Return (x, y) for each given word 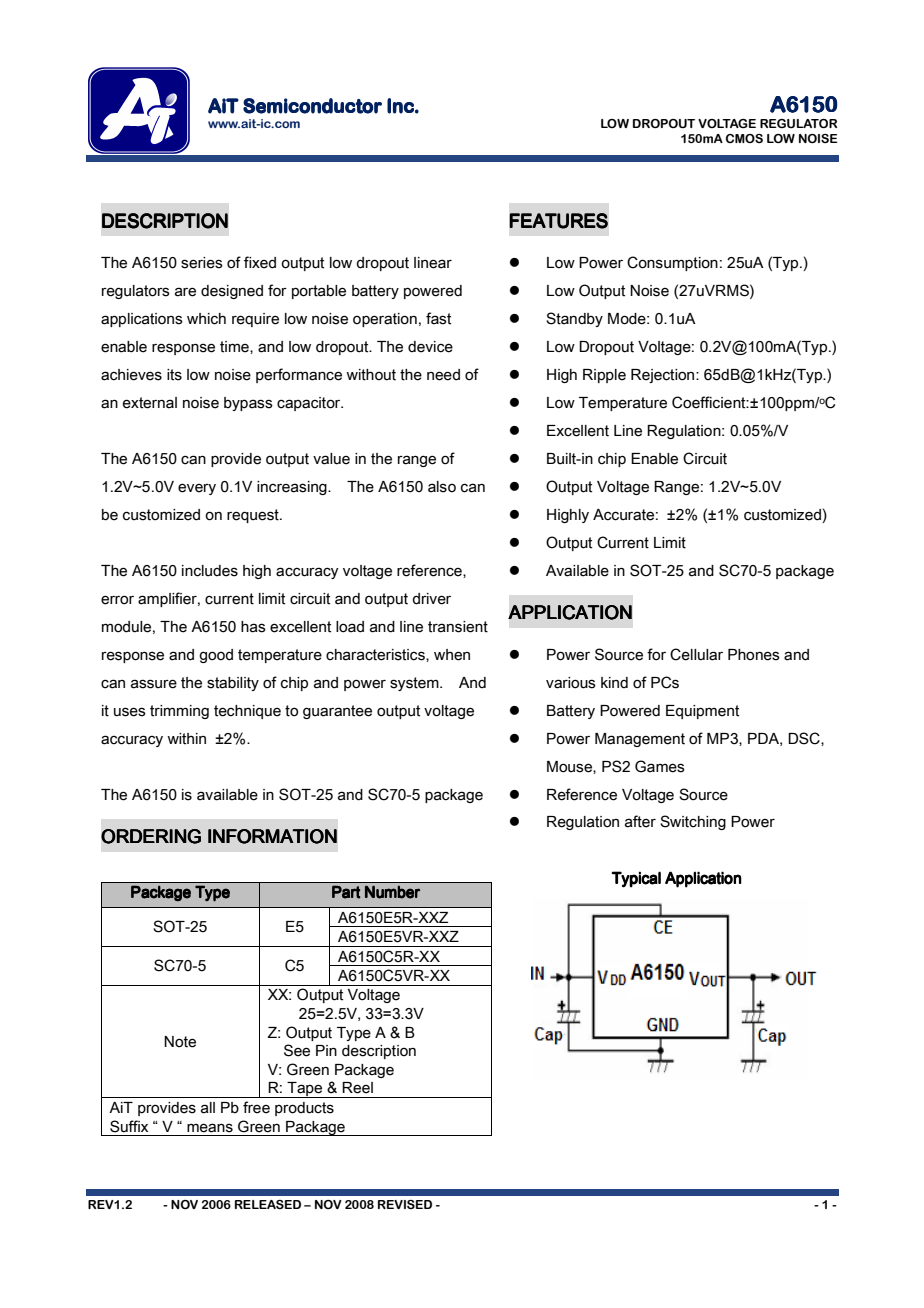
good (216, 656)
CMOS (744, 138)
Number (392, 892)
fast (438, 318)
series (202, 263)
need (443, 375)
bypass (248, 404)
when (452, 655)
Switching (693, 822)
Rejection (664, 376)
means (210, 1128)
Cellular (696, 654)
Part (346, 892)
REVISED (405, 1204)
